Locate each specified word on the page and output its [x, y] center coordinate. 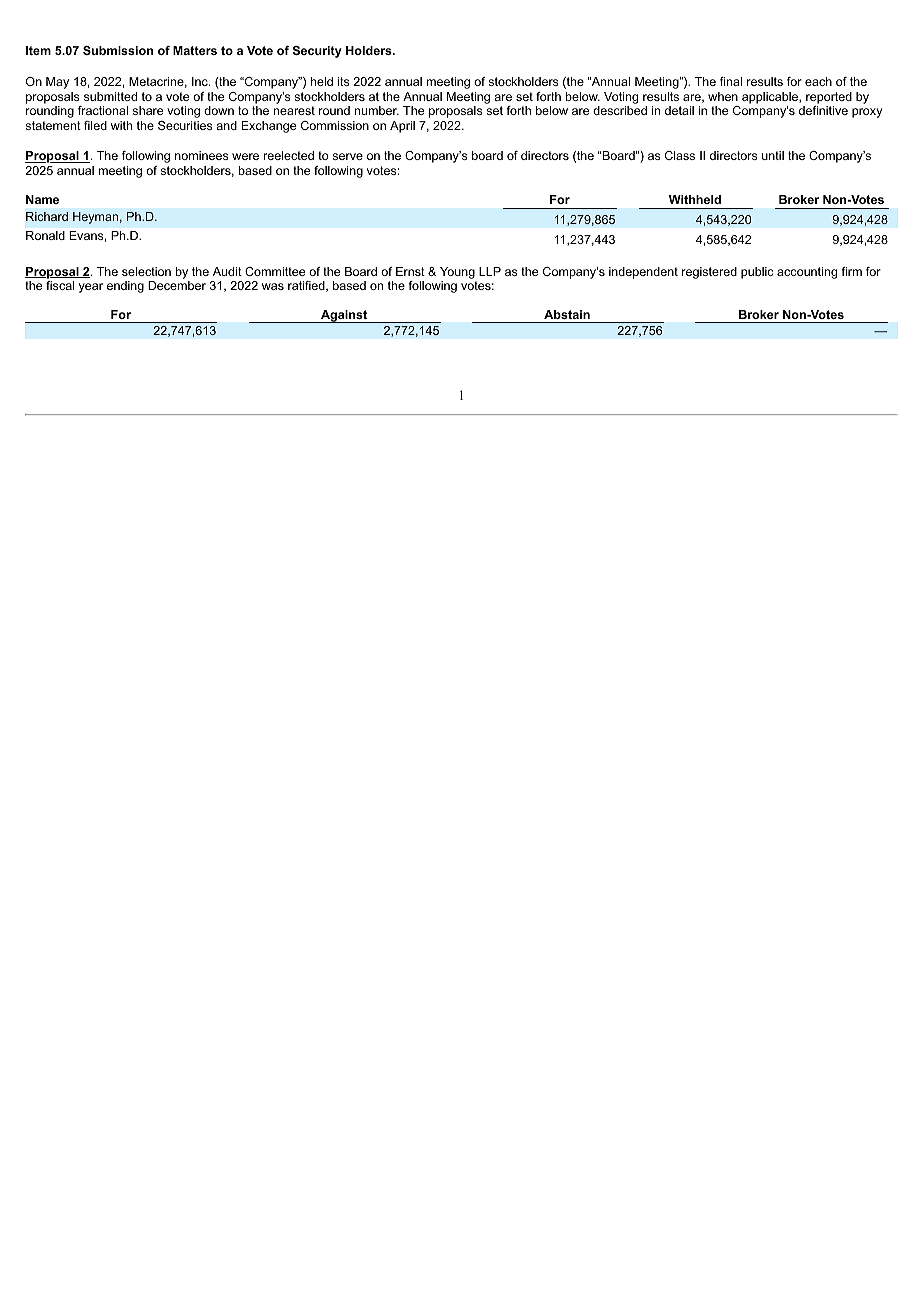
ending [125, 287]
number [377, 110]
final [731, 81]
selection [146, 271]
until [773, 155]
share [147, 110]
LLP [490, 271]
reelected [289, 155]
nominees [202, 155]
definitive [823, 110]
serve [347, 156]
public [757, 273]
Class [680, 155]
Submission [118, 50]
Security [317, 52]
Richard [47, 216]
